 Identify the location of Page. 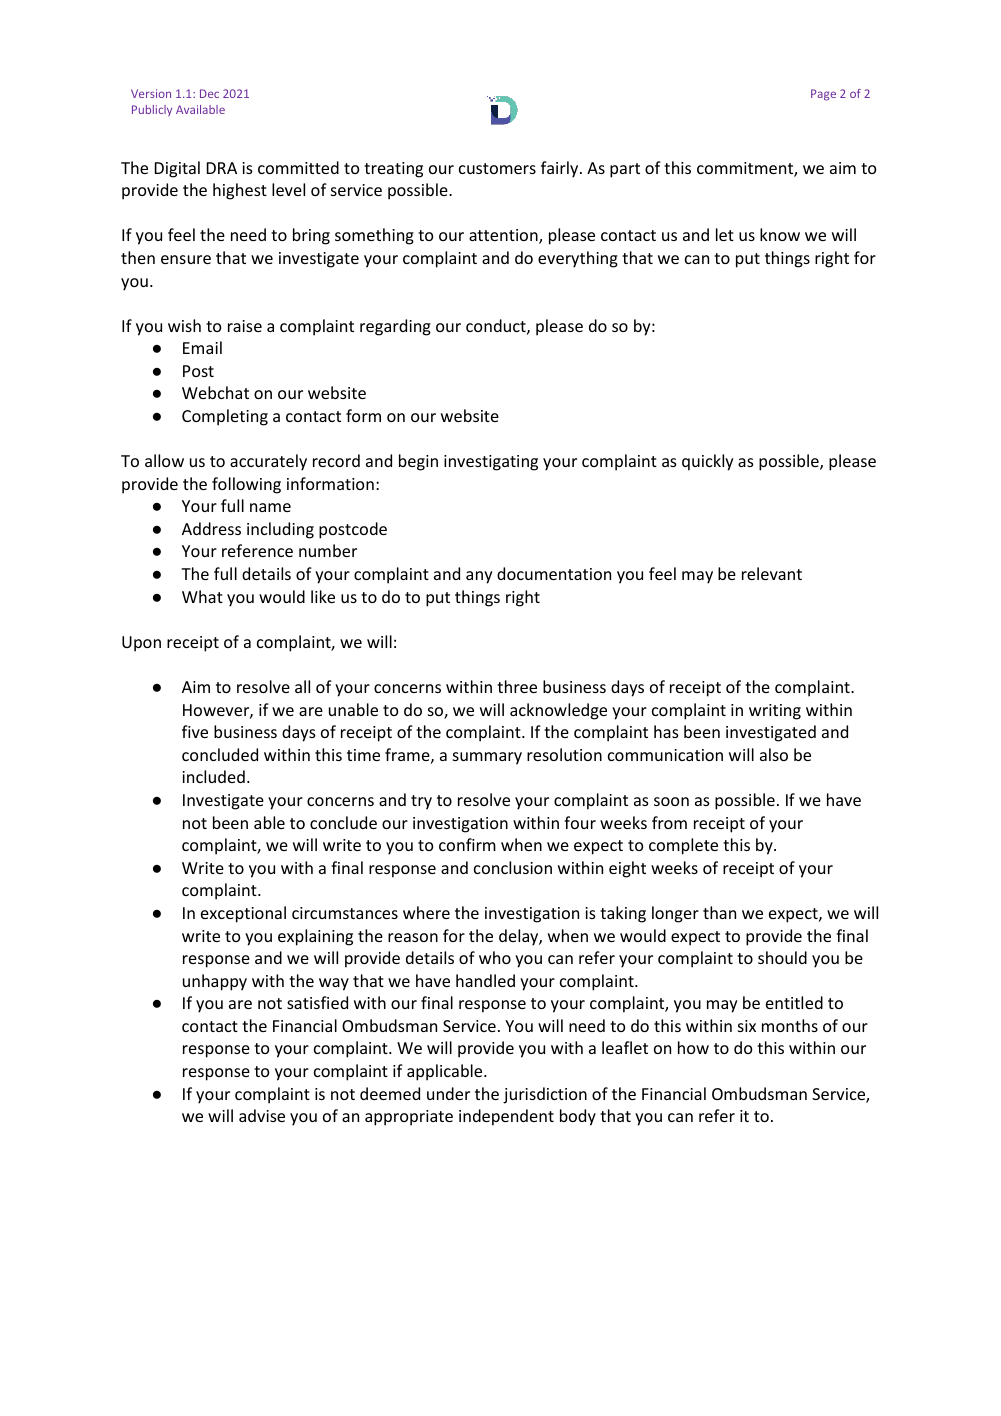
(823, 95).
